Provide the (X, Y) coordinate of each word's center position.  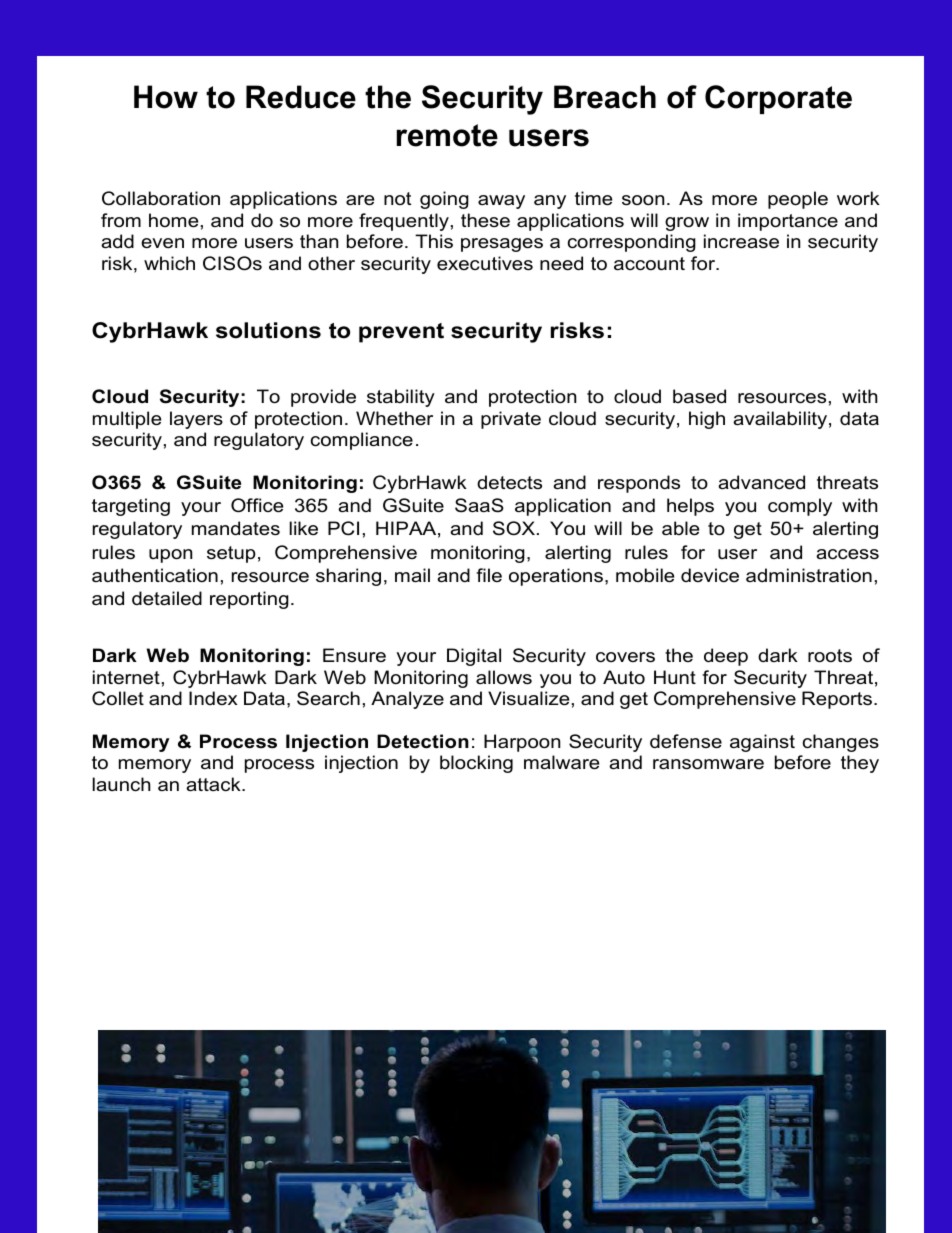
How (166, 97)
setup (231, 554)
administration (809, 575)
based (699, 396)
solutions (268, 330)
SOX (515, 528)
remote (447, 135)
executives (485, 263)
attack (214, 784)
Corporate (778, 99)
